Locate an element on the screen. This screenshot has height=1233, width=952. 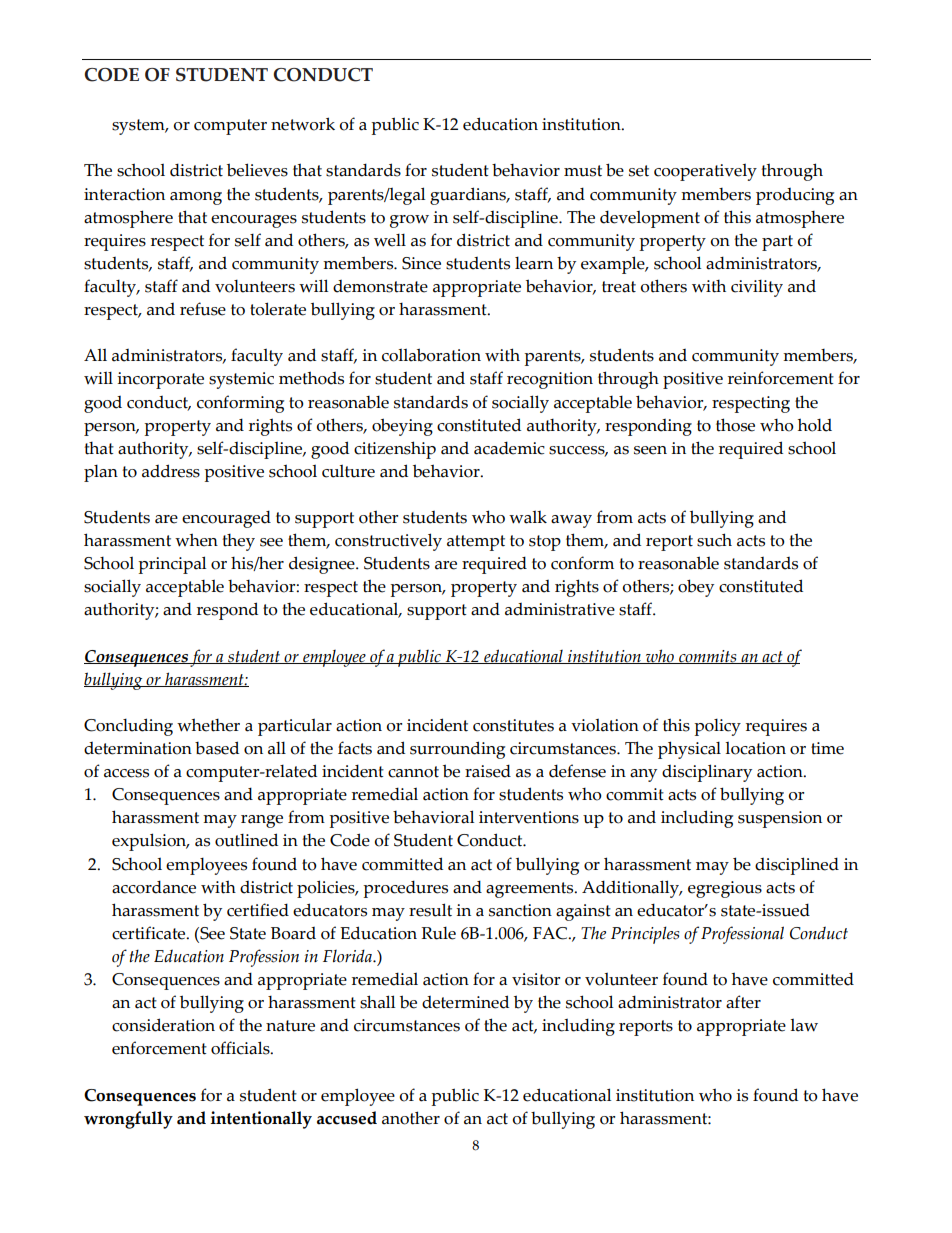
enforcement is located at coordinates (159, 1048).
